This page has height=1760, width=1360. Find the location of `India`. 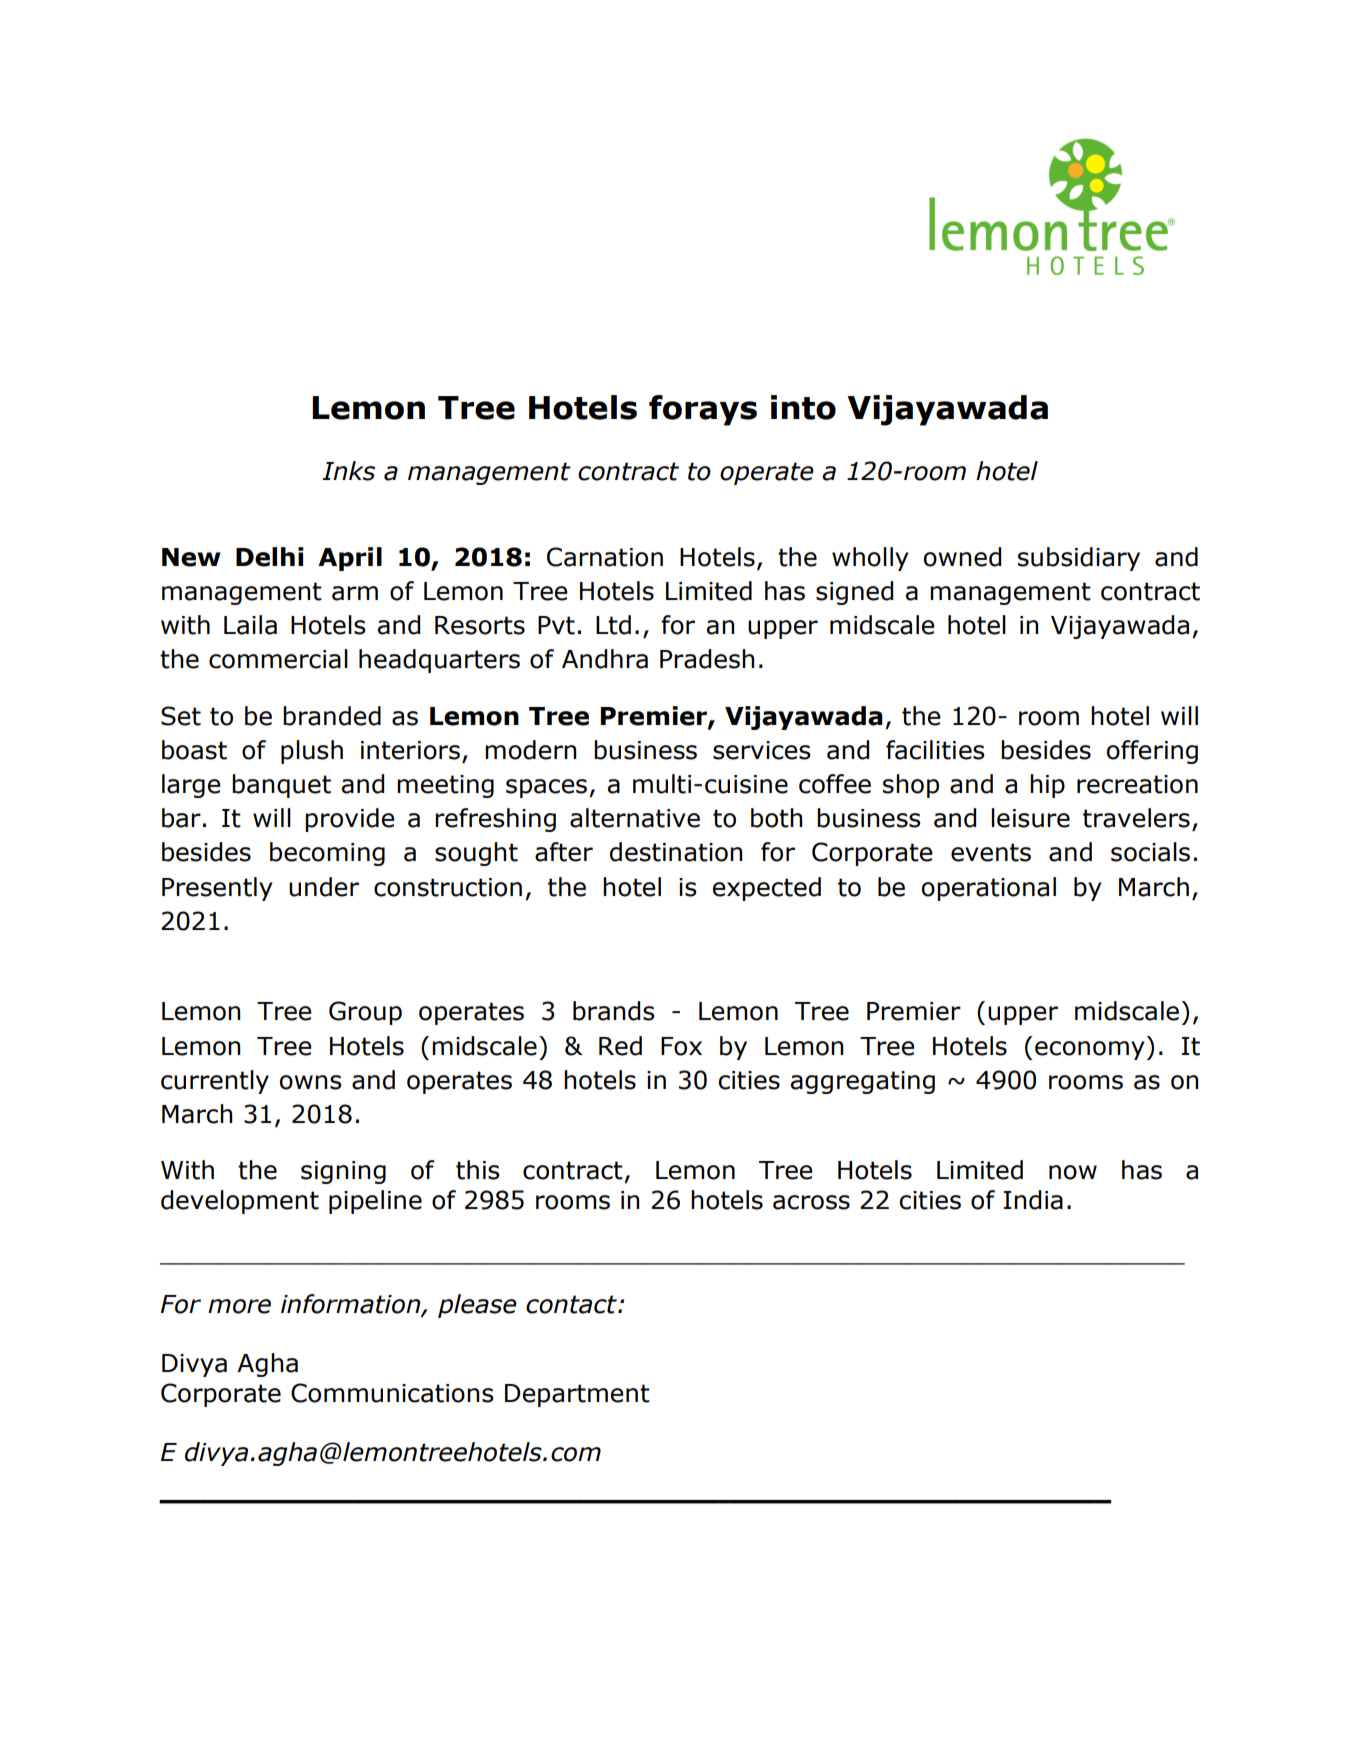

India is located at coordinates (1033, 1200).
